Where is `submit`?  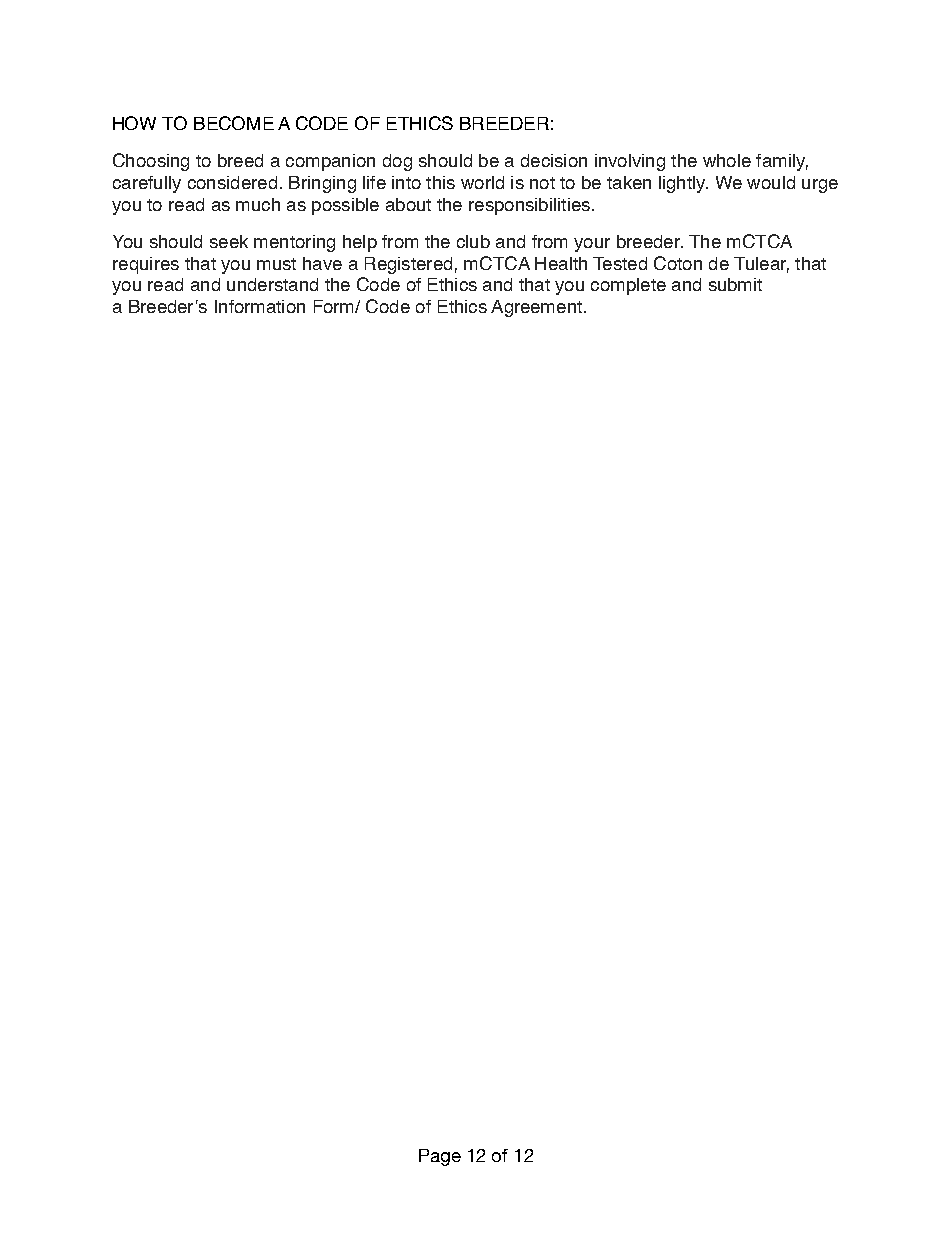 submit is located at coordinates (735, 284).
